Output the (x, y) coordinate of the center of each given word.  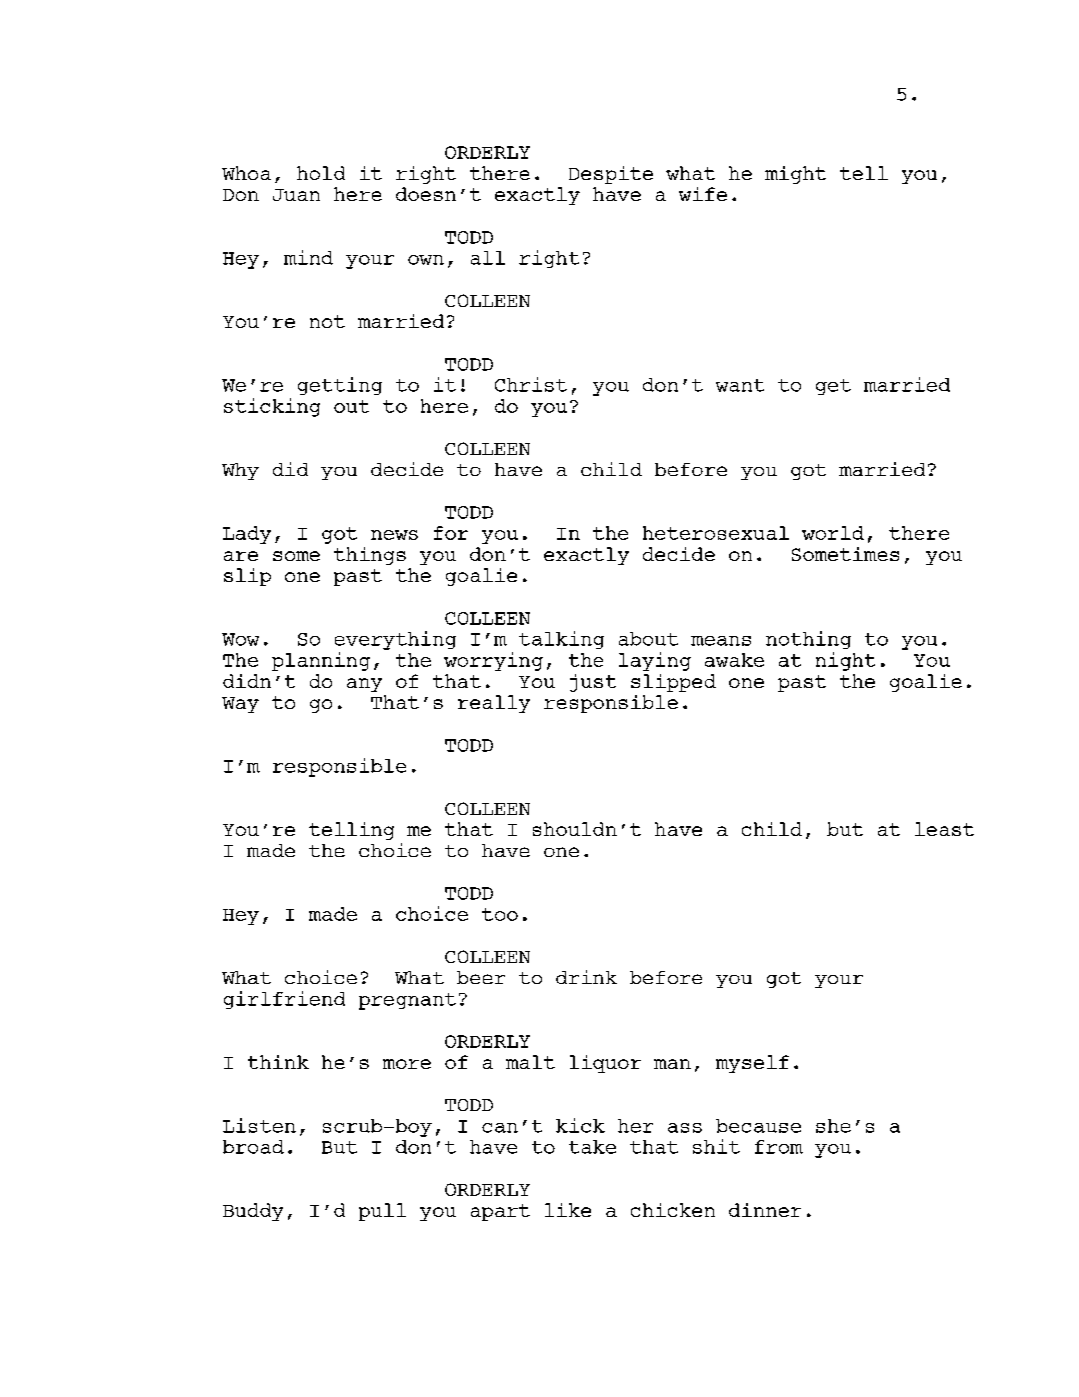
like (568, 1210)
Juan (296, 195)
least (944, 829)
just (593, 683)
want (740, 385)
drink (586, 977)
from (779, 1147)
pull (382, 1212)
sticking (272, 407)
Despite (611, 175)
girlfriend (284, 1000)
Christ (531, 384)
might (795, 175)
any (364, 685)
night (845, 661)
